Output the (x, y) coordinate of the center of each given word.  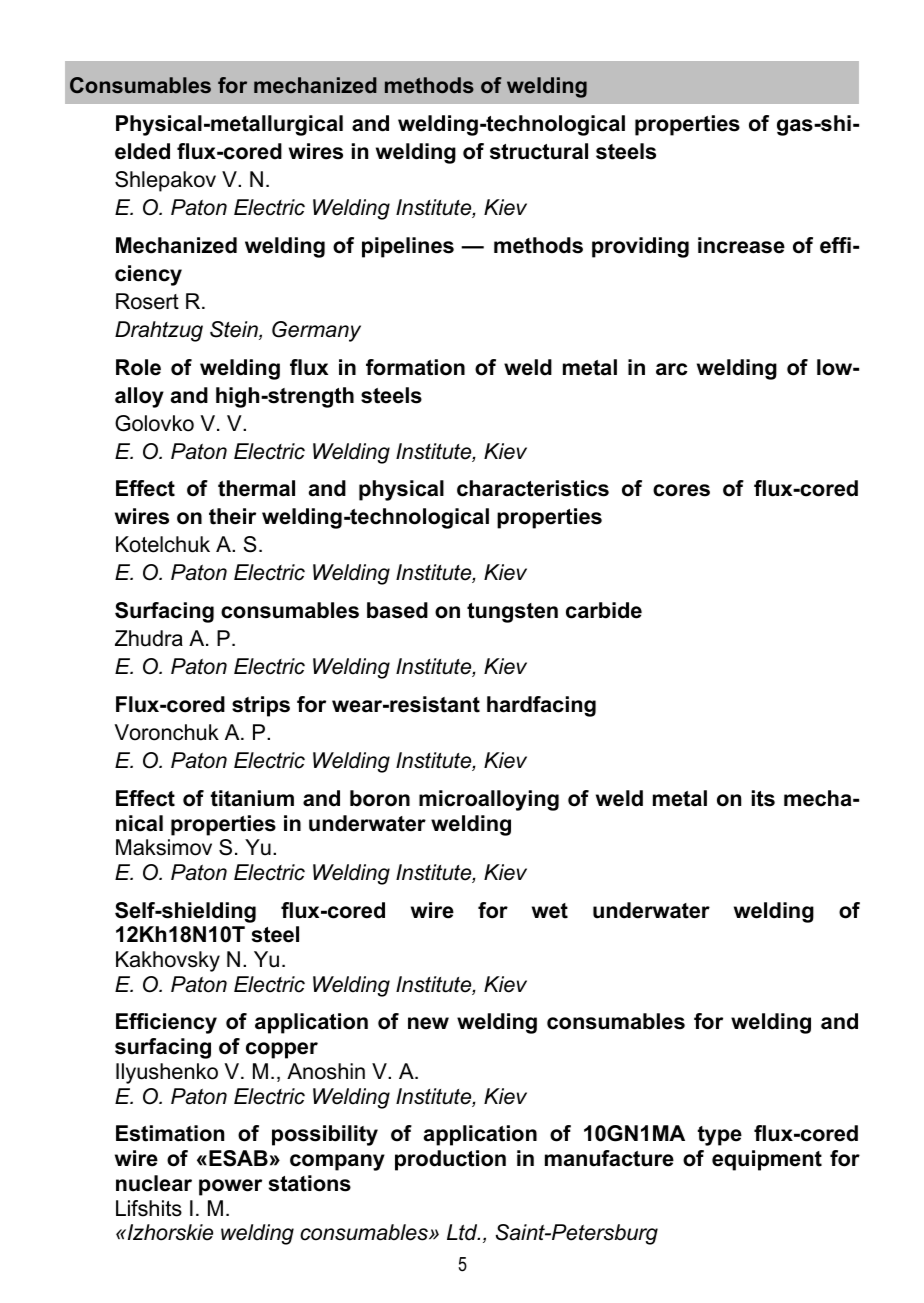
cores (681, 490)
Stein (235, 330)
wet (550, 911)
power (230, 1187)
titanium (252, 798)
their (232, 516)
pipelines (408, 247)
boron (380, 798)
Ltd (463, 1232)
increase (741, 245)
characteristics (533, 488)
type (720, 1136)
